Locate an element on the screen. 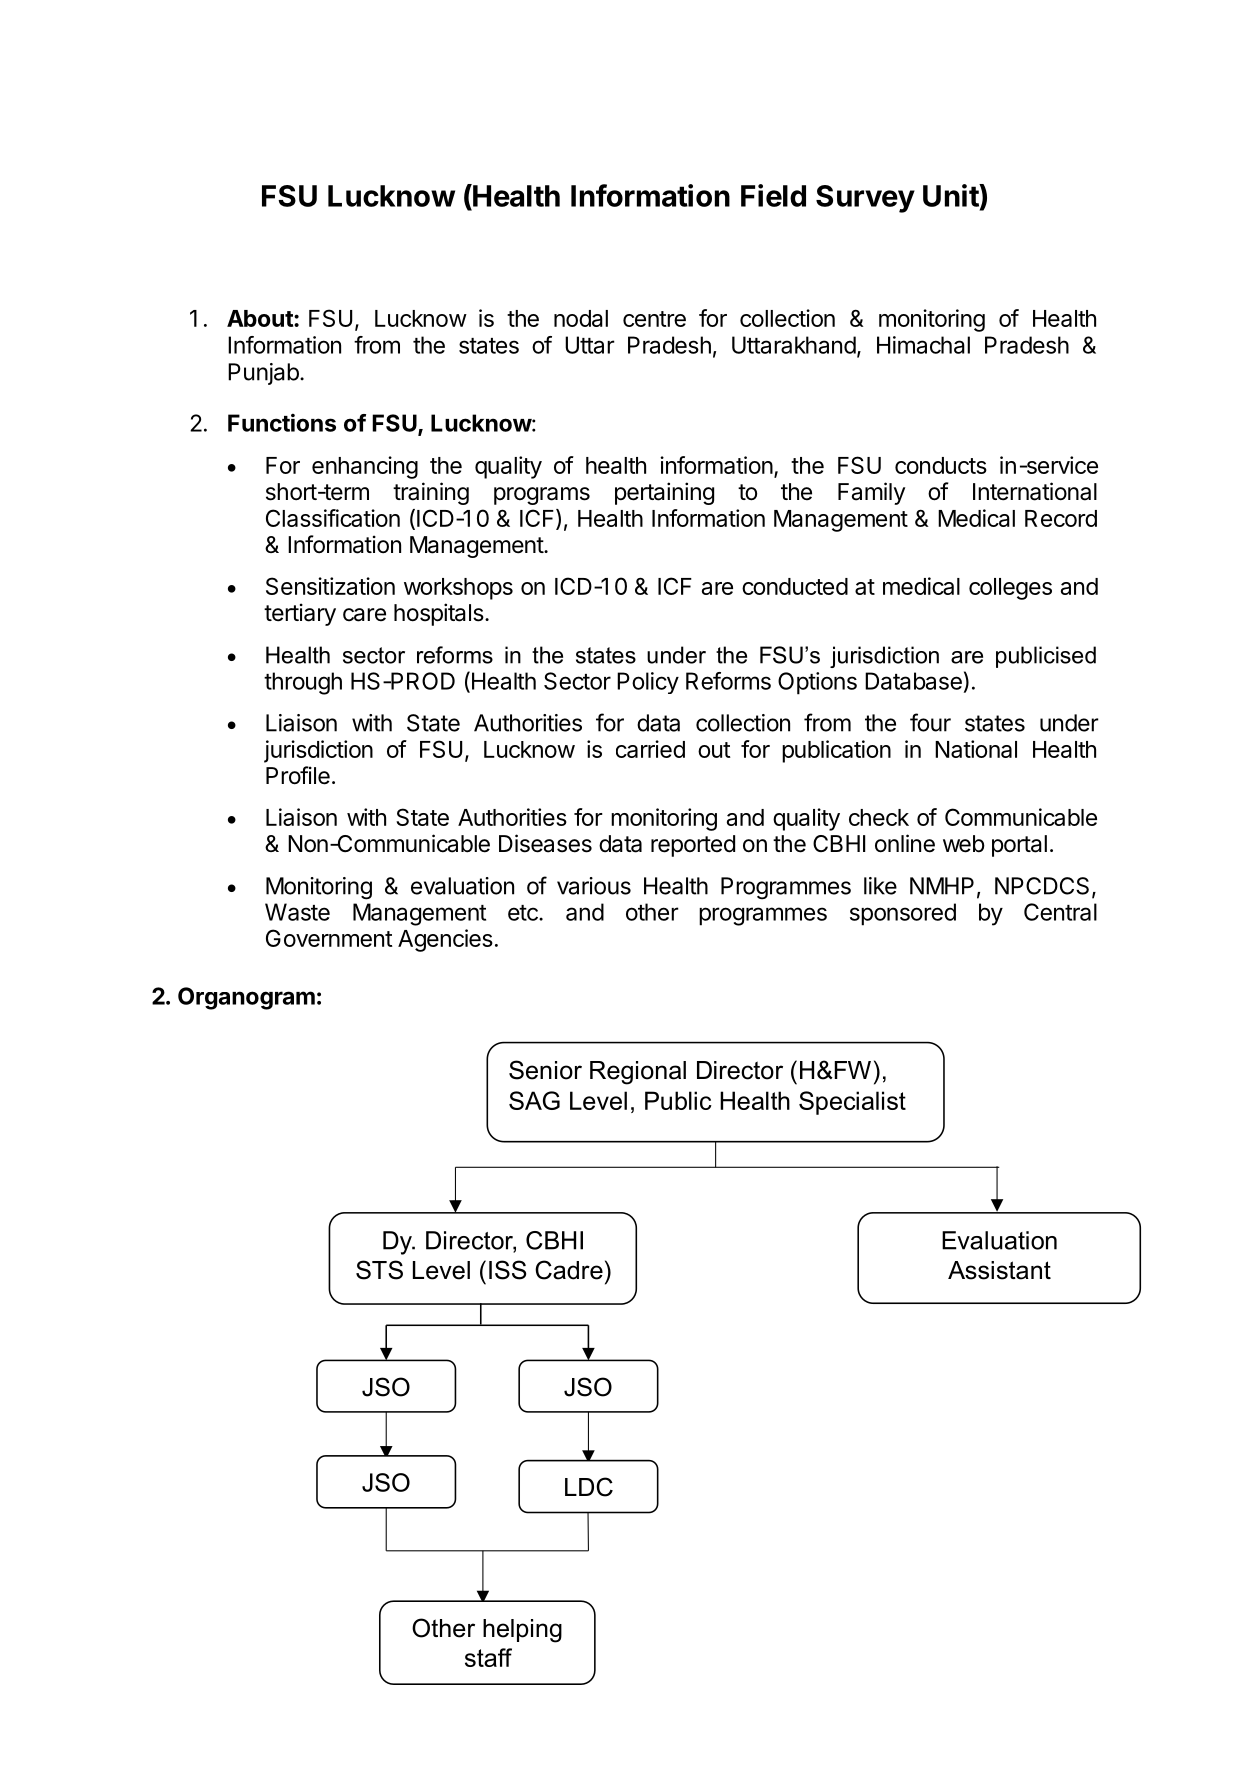  helping is located at coordinates (522, 1631).
